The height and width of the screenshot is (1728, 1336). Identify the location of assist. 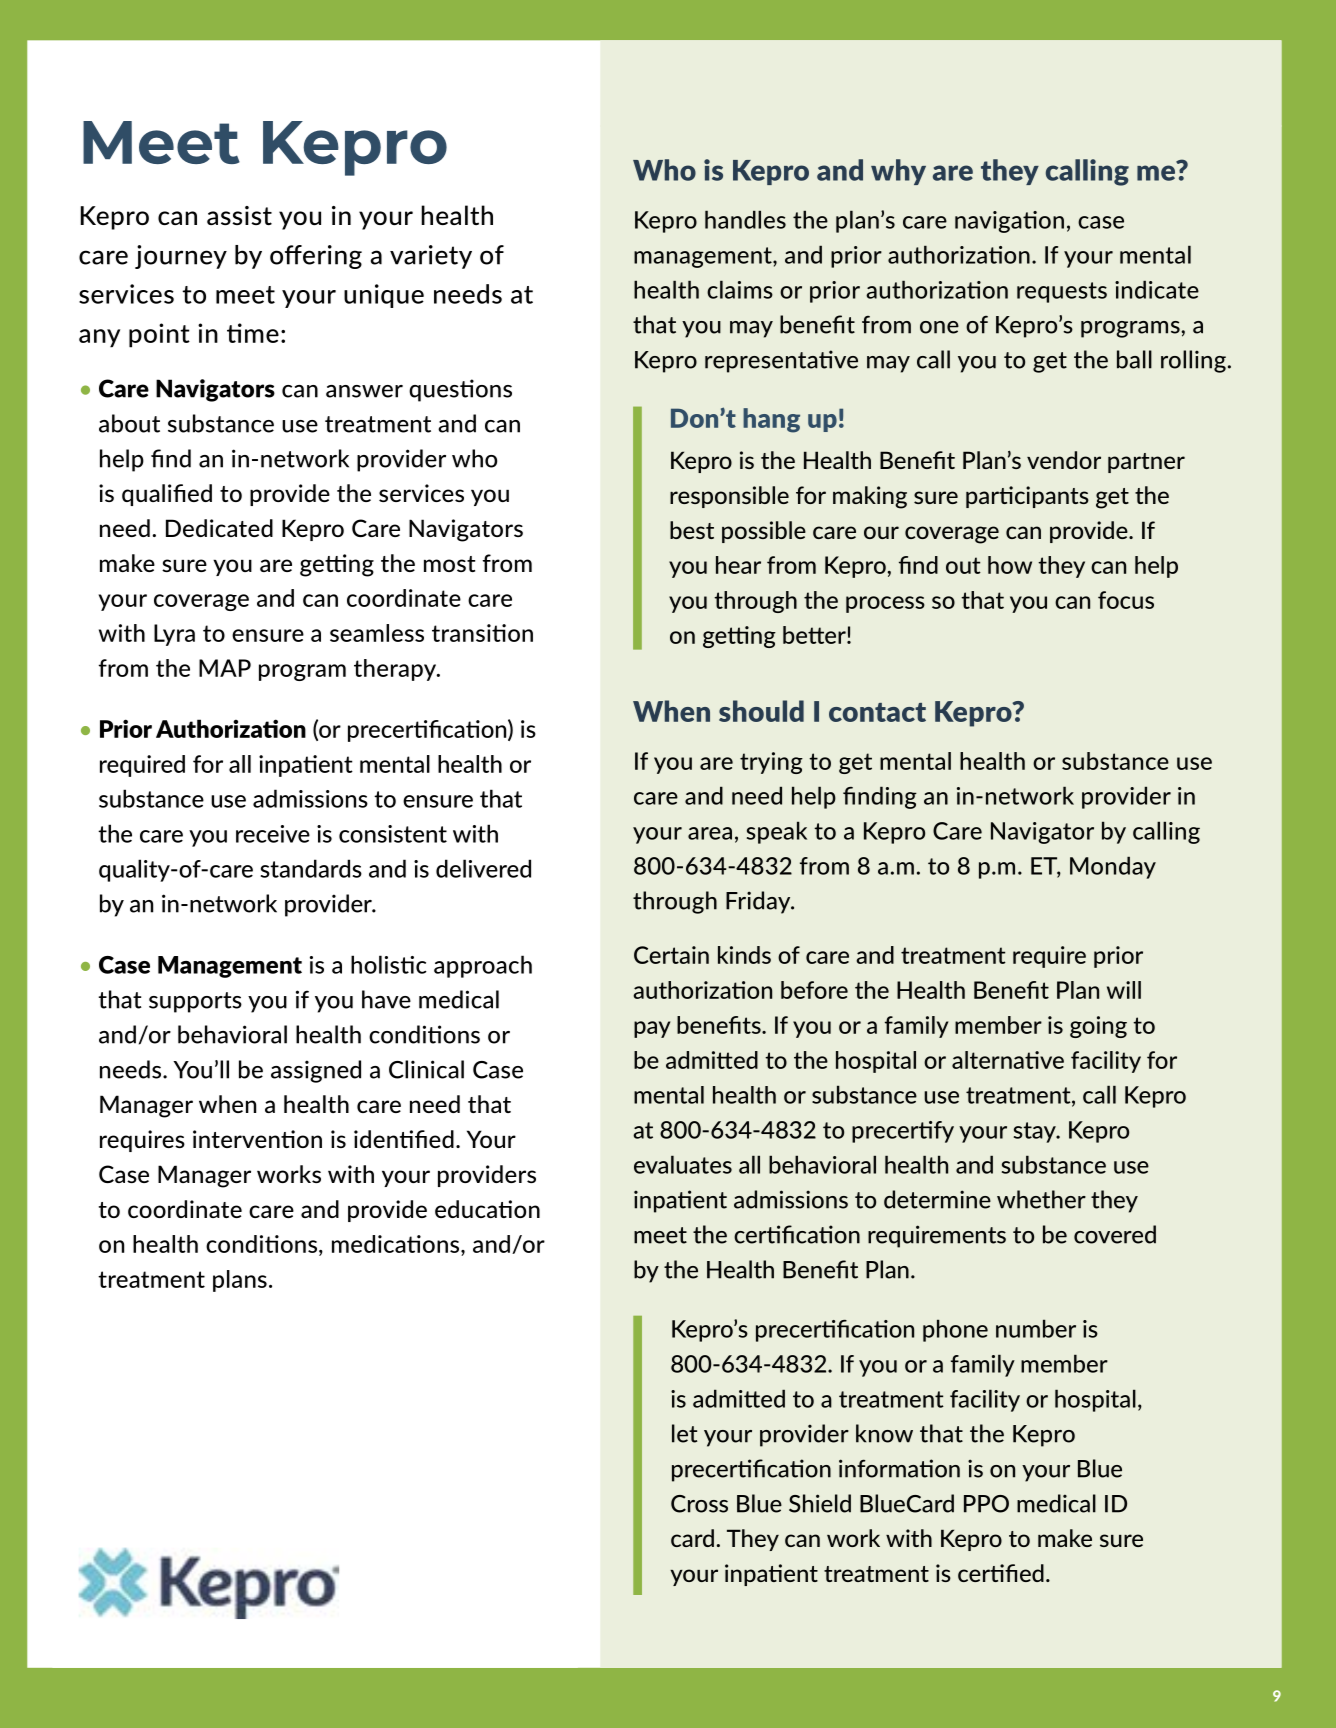
(239, 215).
